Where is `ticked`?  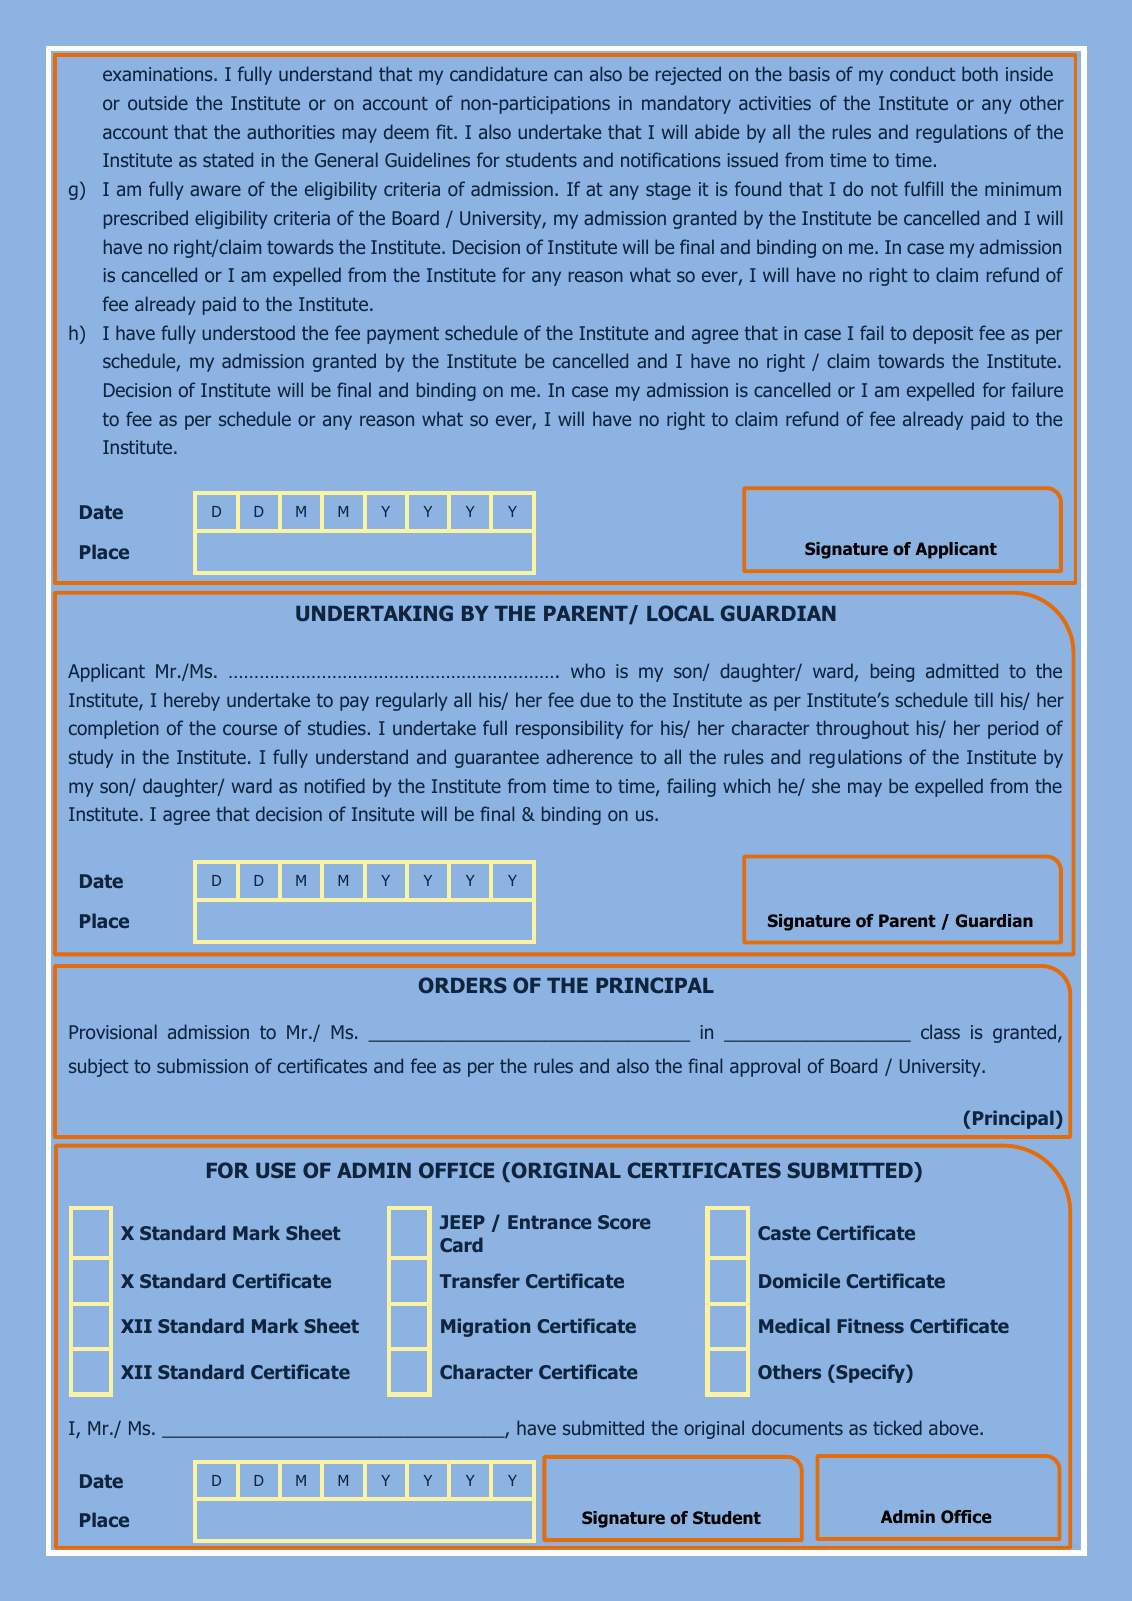 ticked is located at coordinates (897, 1427).
